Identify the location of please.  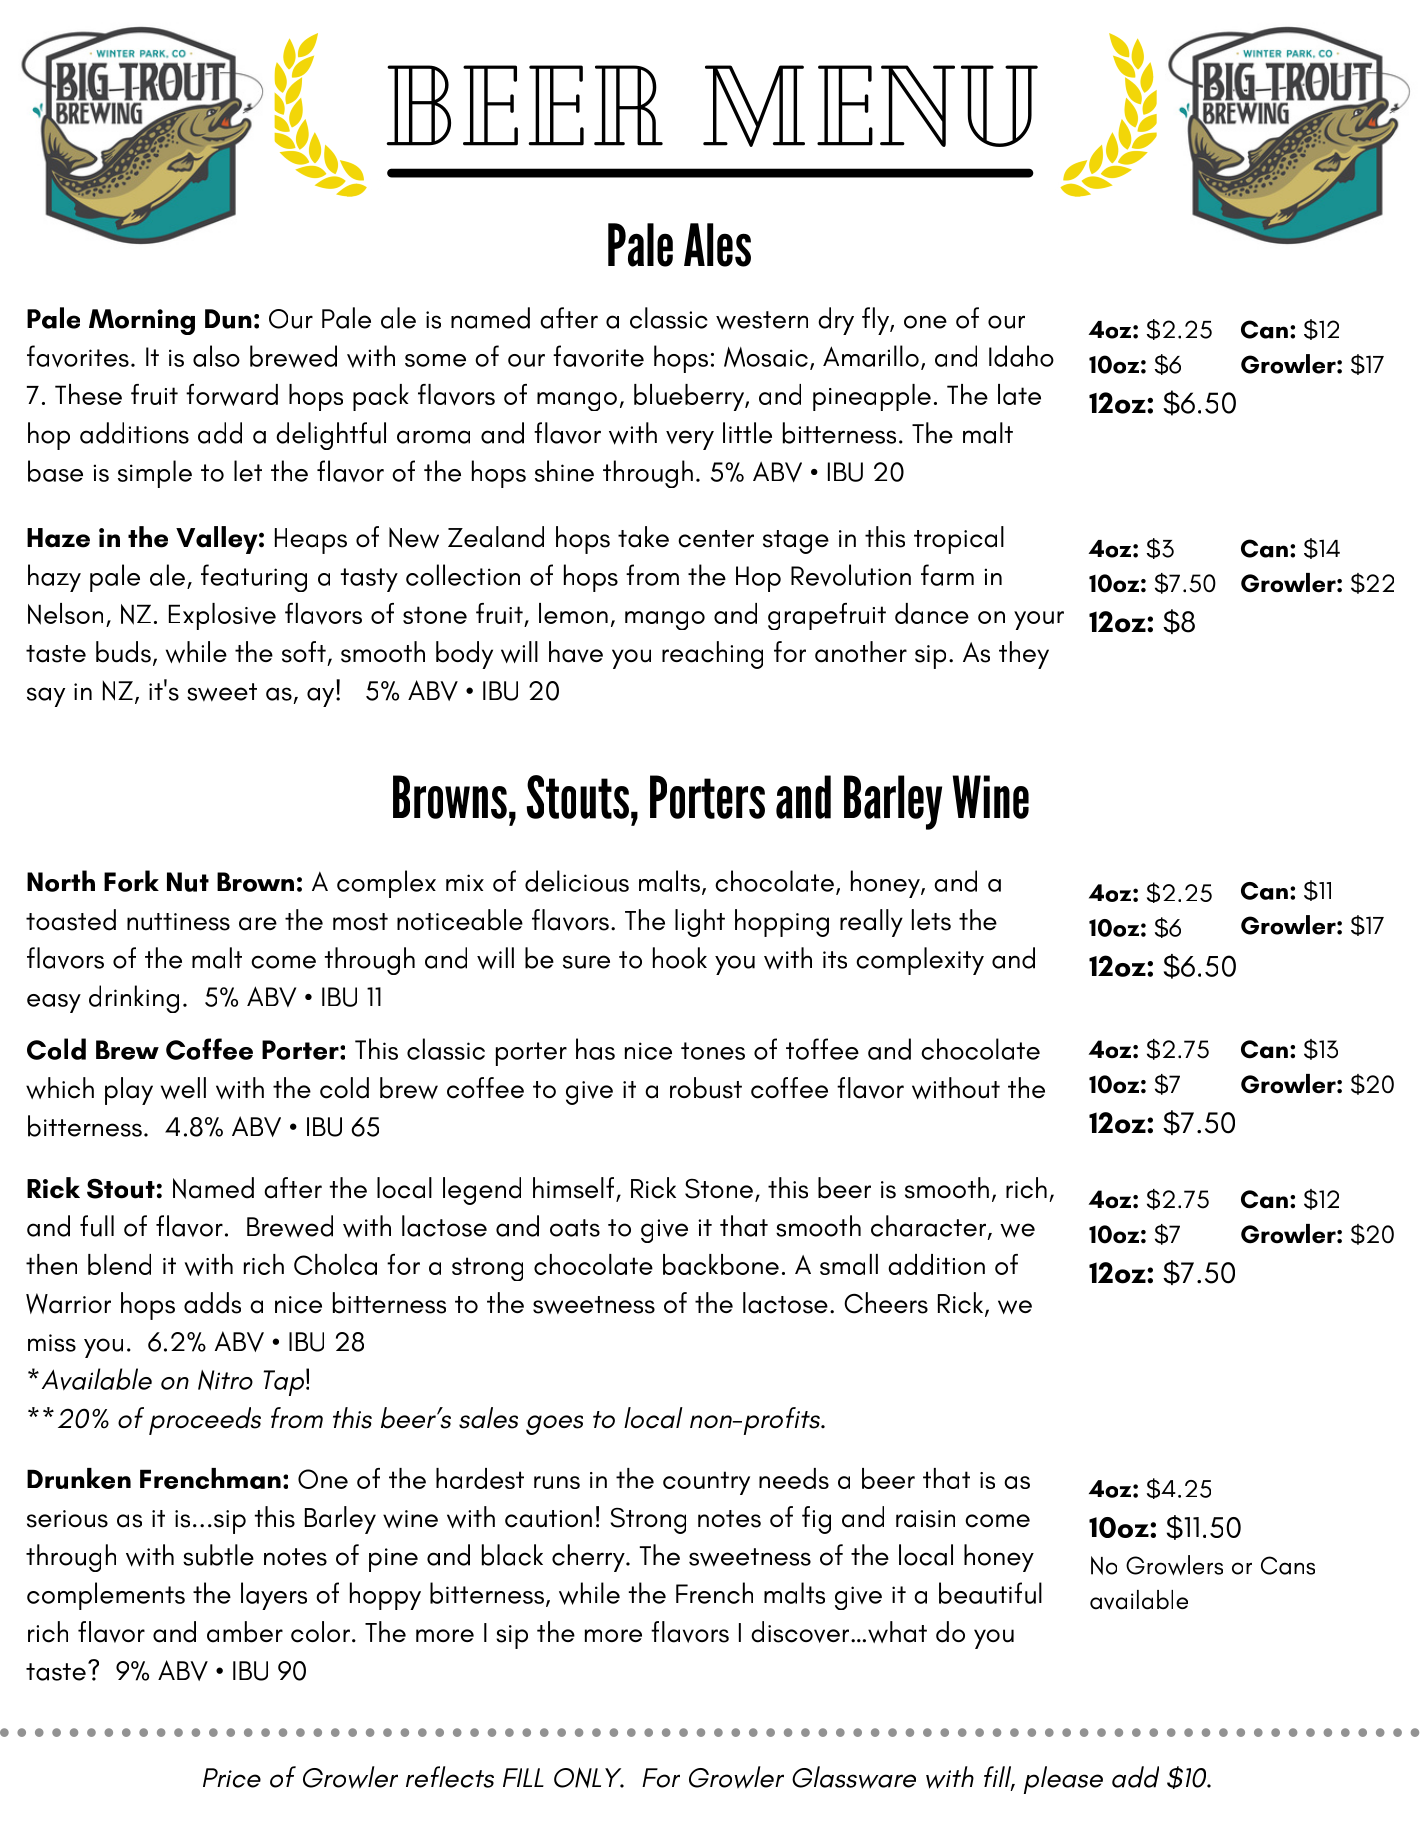
(1063, 1780).
